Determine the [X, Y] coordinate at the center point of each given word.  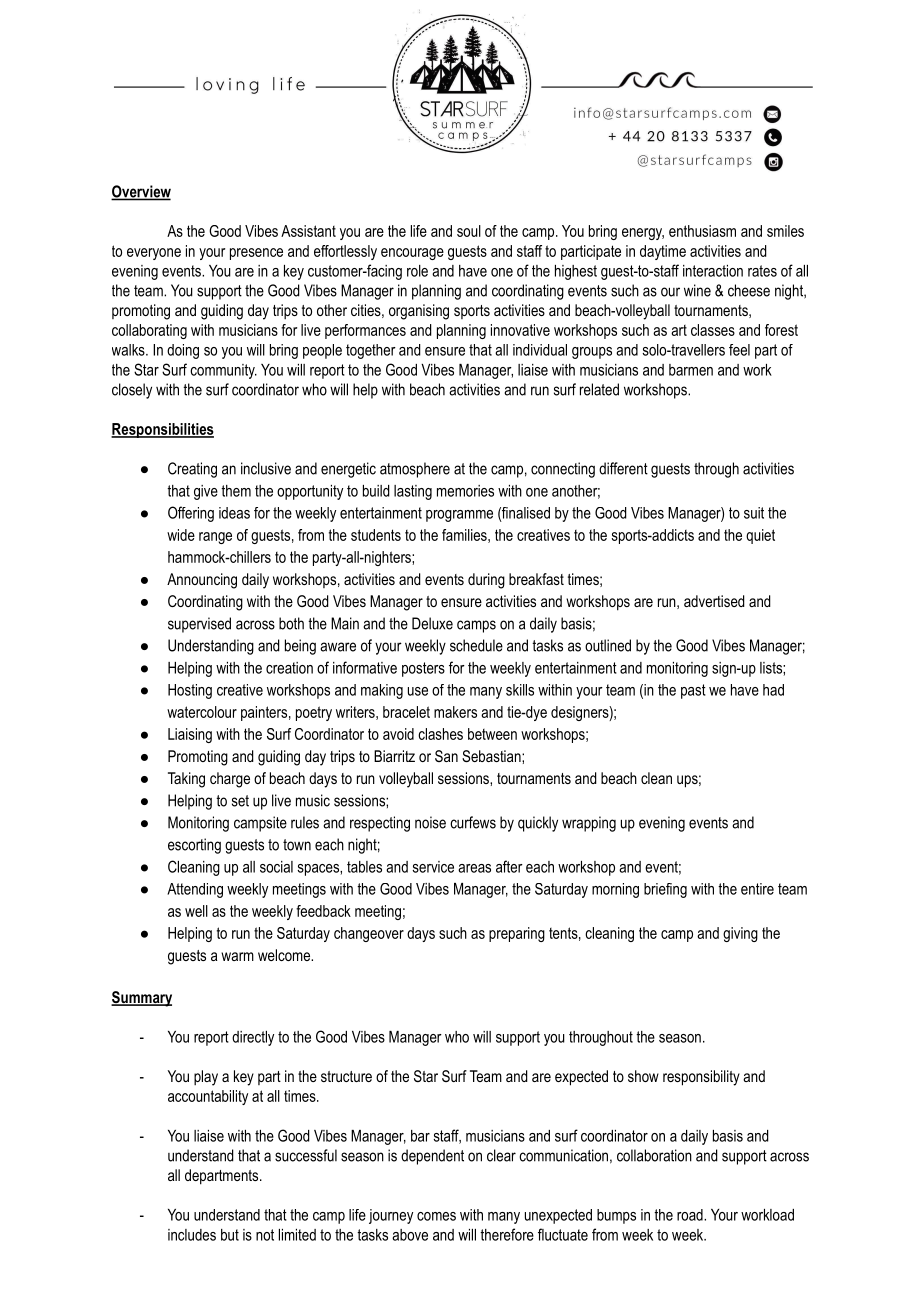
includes [192, 1235]
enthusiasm [702, 231]
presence [256, 254]
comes [436, 1216]
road [691, 1215]
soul [469, 231]
